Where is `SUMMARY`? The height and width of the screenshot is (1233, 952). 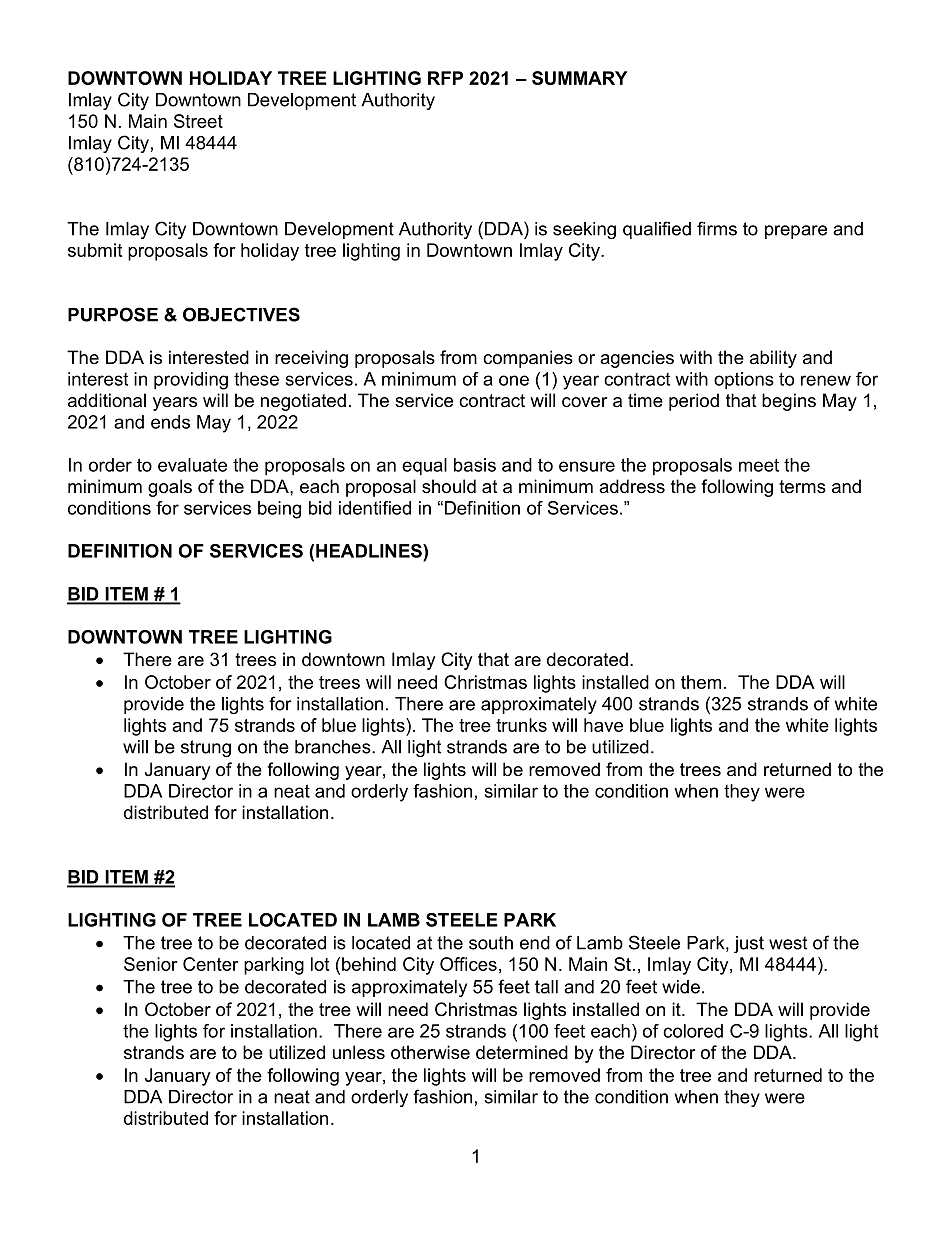 SUMMARY is located at coordinates (579, 78).
